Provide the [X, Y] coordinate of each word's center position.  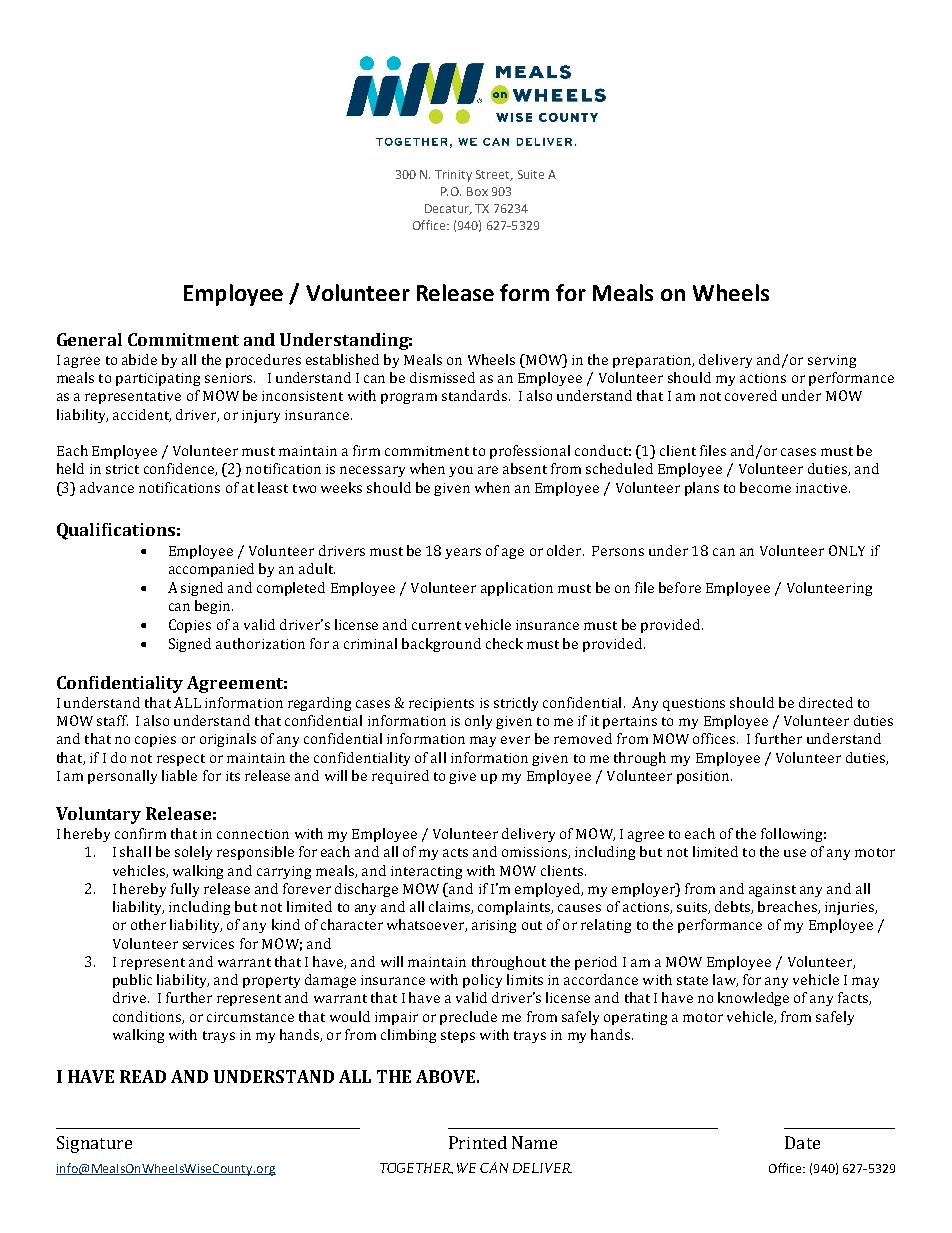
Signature [94, 1144]
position [704, 777]
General [89, 339]
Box [477, 191]
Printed [478, 1142]
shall [135, 851]
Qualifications [116, 531]
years [463, 553]
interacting [426, 872]
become [765, 487]
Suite [531, 174]
